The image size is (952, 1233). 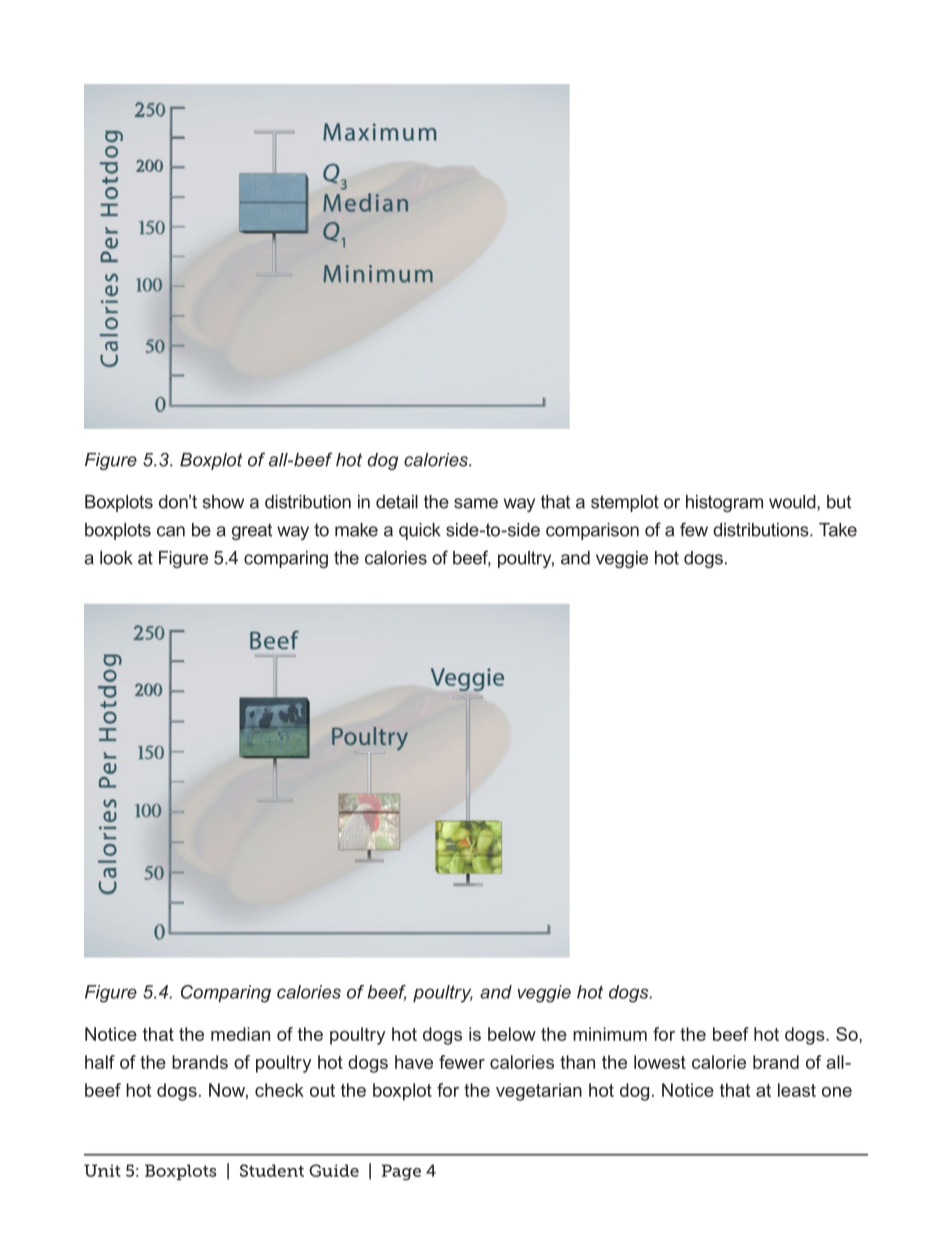 I want to click on can, so click(x=171, y=531).
